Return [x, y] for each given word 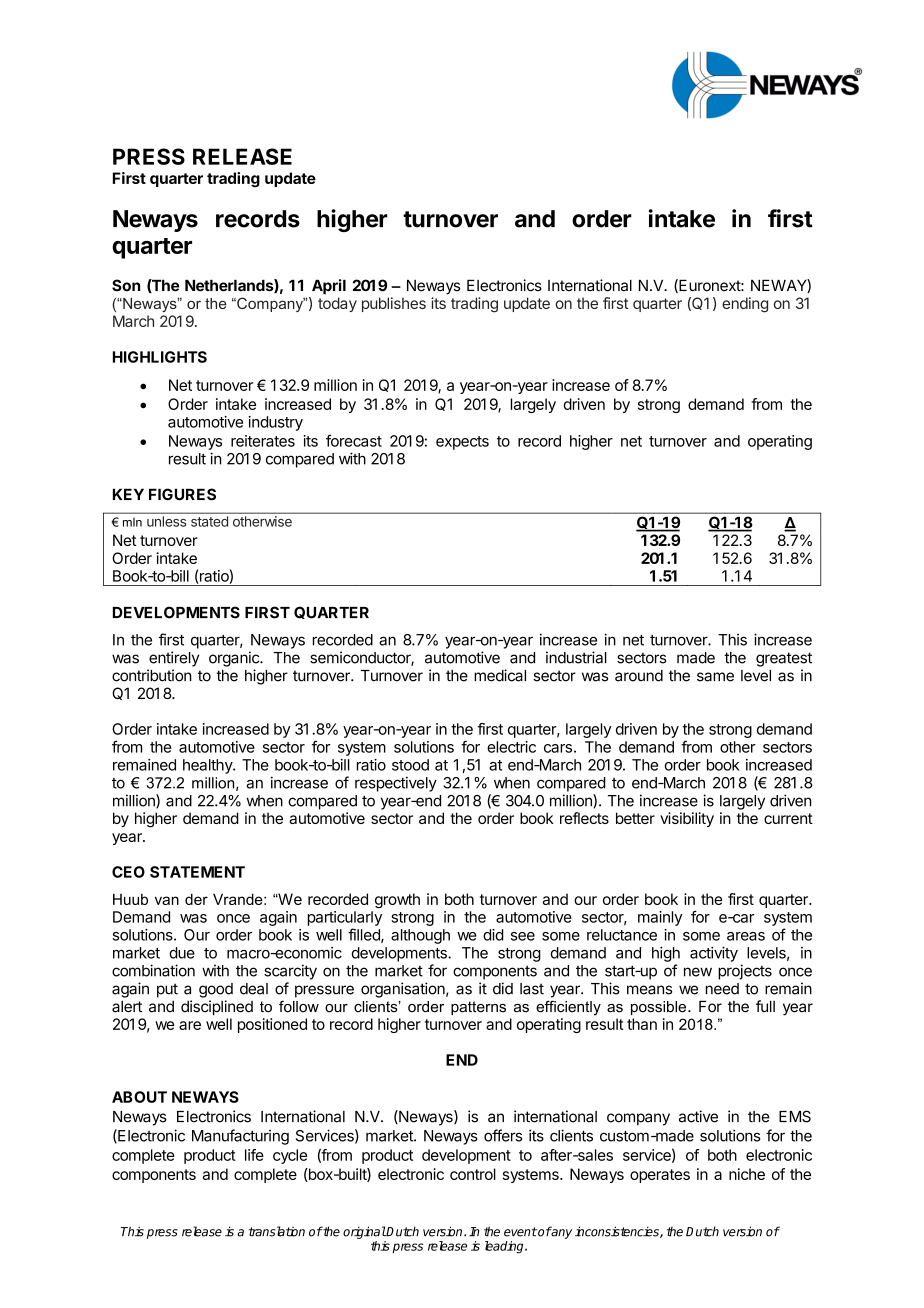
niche [747, 1174]
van [167, 900]
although [420, 936]
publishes [394, 304]
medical [500, 675]
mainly [660, 918]
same [715, 677]
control [473, 1174]
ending [745, 305]
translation [277, 1231]
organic [235, 659]
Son [126, 285]
